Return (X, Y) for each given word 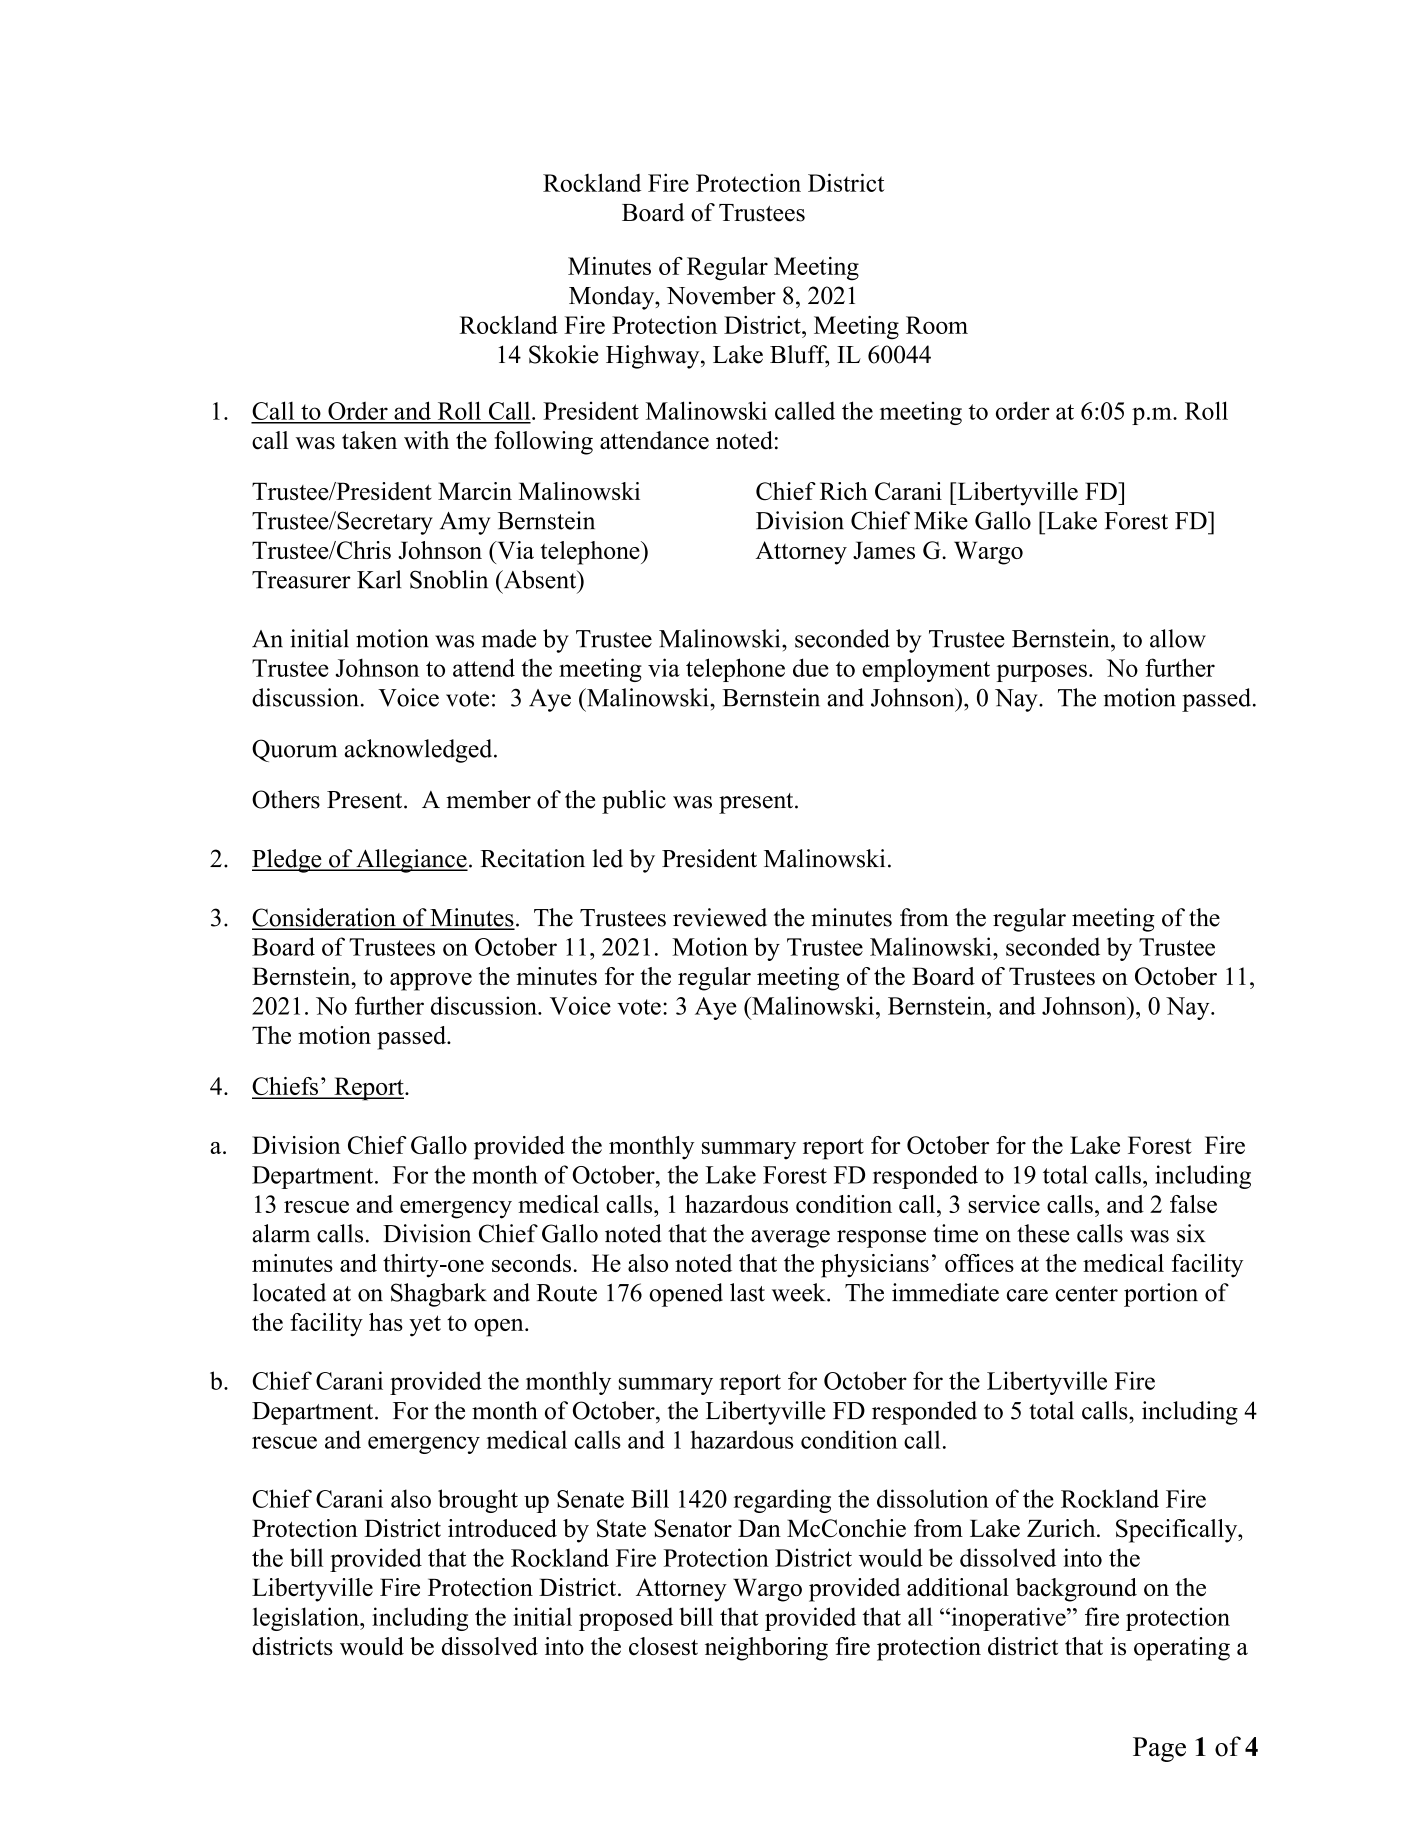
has (386, 1322)
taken (369, 440)
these (1043, 1233)
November (721, 295)
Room (937, 325)
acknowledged (419, 751)
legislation (307, 1619)
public (634, 802)
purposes (1042, 673)
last (747, 1292)
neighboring (766, 1649)
